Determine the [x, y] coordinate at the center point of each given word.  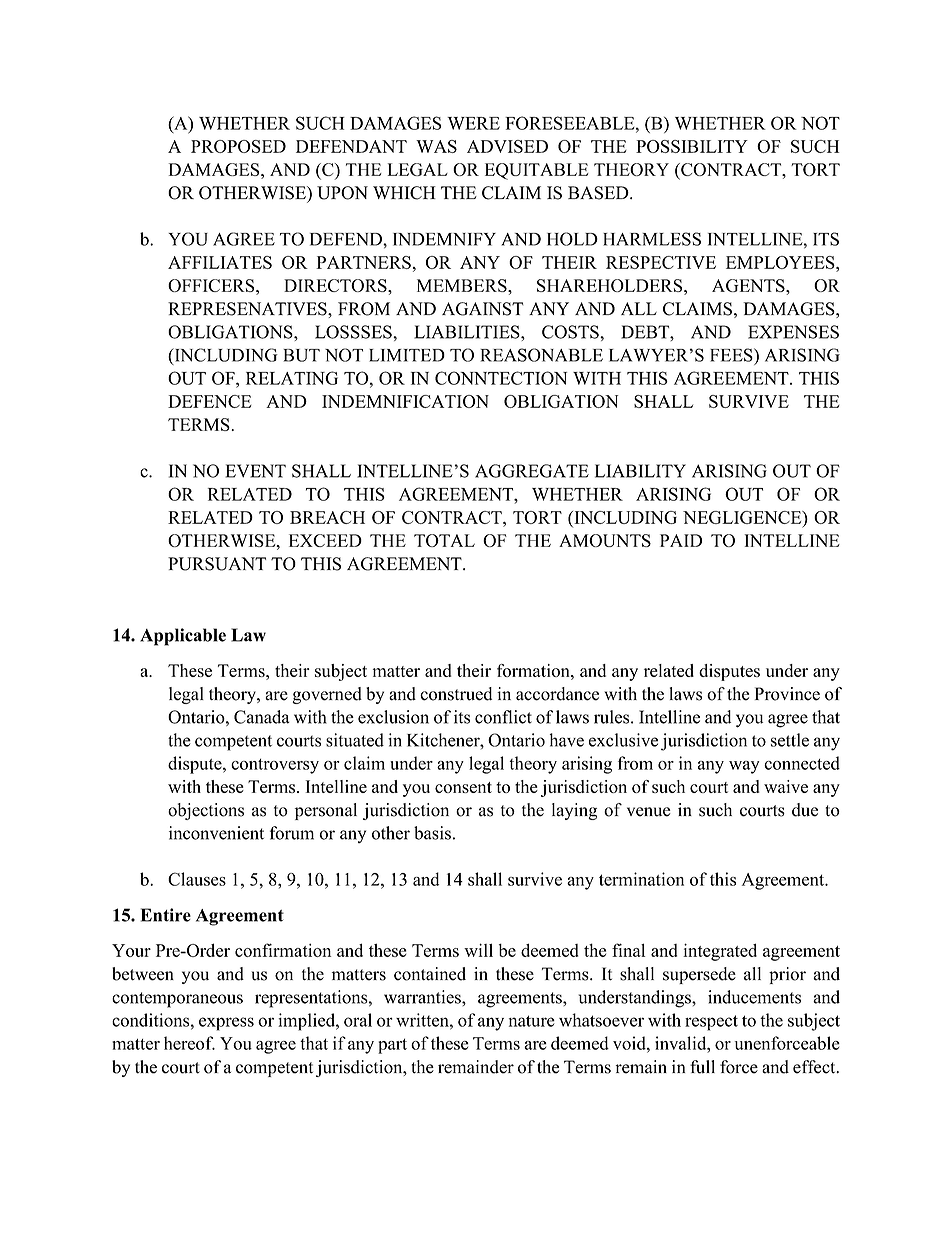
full [702, 1067]
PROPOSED [238, 146]
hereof [189, 1043]
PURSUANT [217, 564]
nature [532, 1021]
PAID [681, 540]
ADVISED [507, 146]
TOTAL [444, 540]
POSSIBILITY [692, 146]
